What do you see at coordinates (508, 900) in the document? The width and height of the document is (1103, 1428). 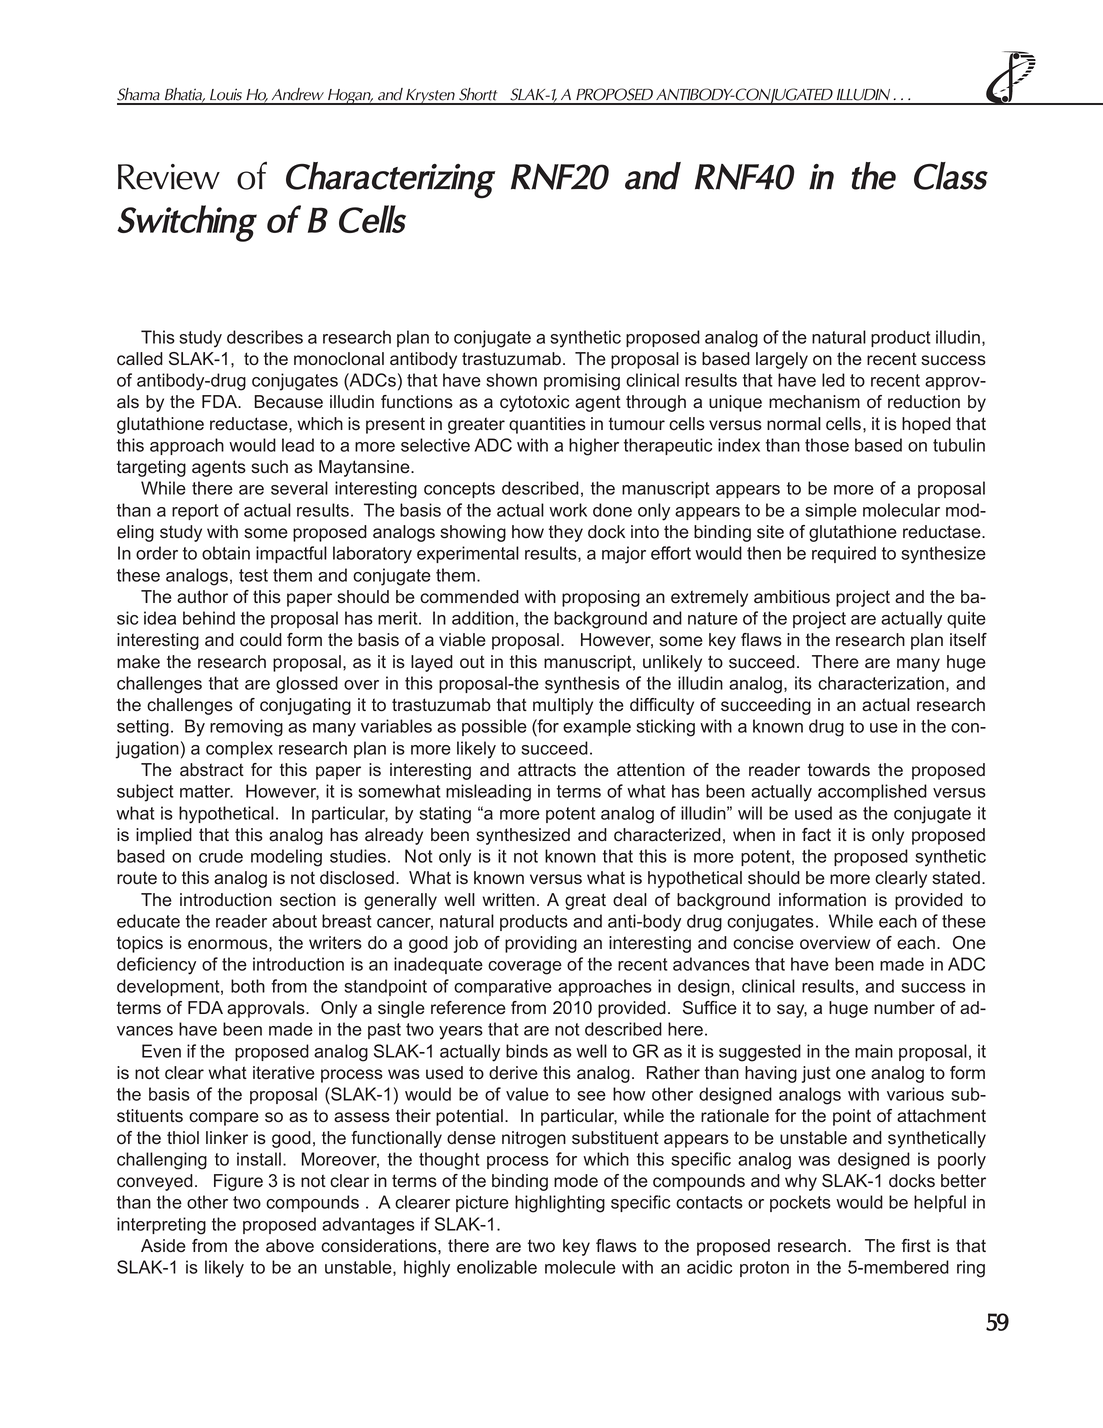 I see `written` at bounding box center [508, 900].
